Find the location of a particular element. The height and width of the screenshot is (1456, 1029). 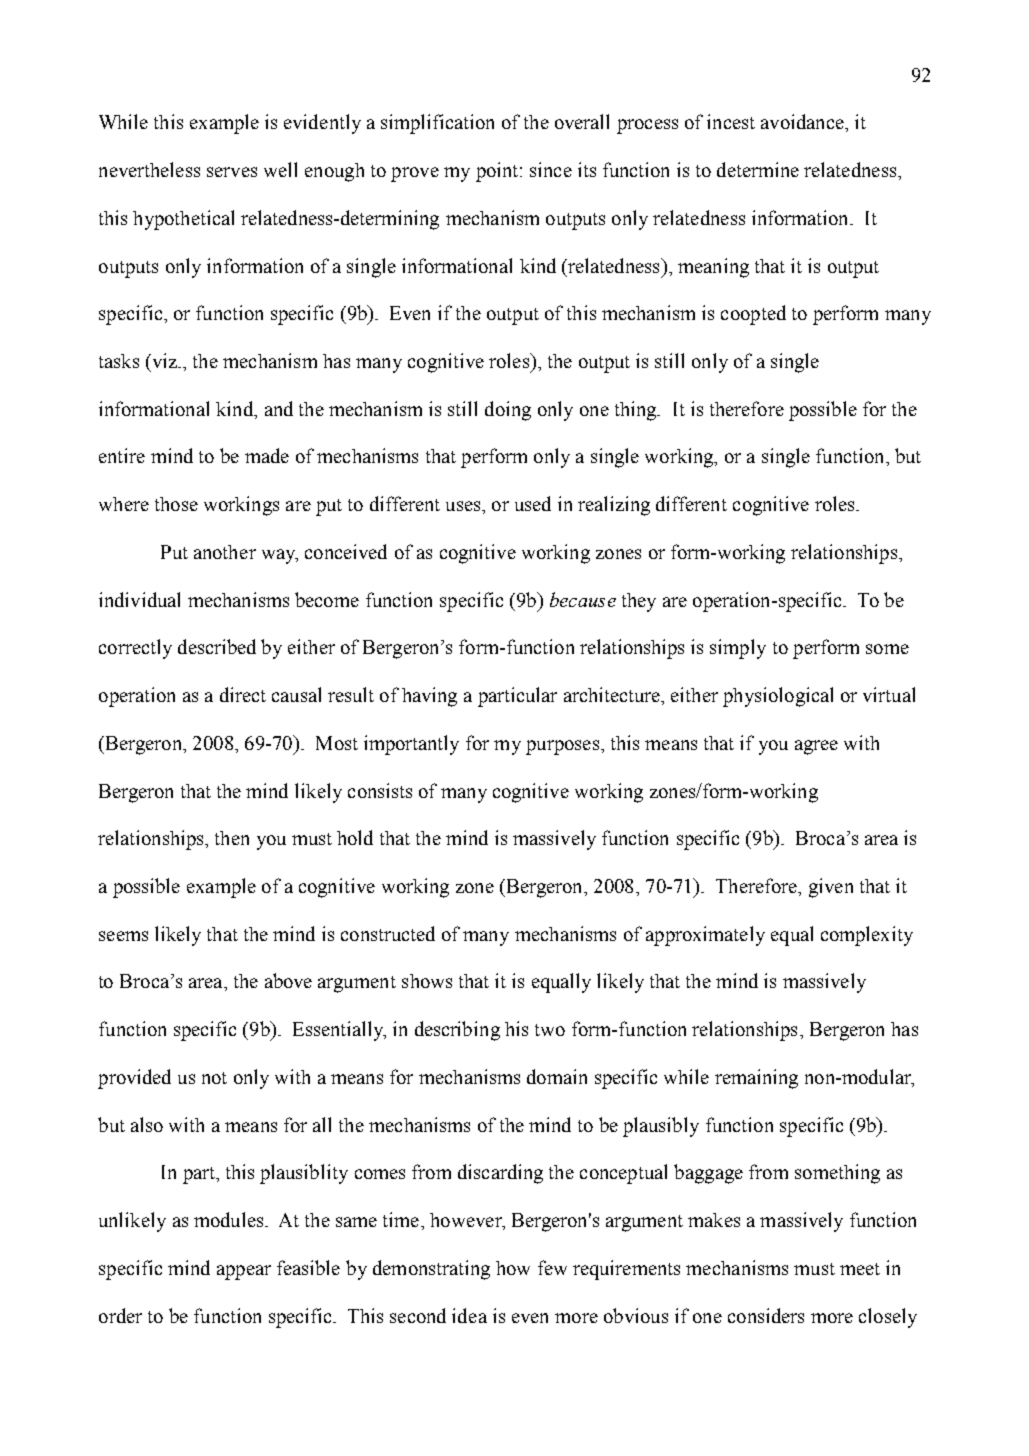

determine is located at coordinates (758, 169).
